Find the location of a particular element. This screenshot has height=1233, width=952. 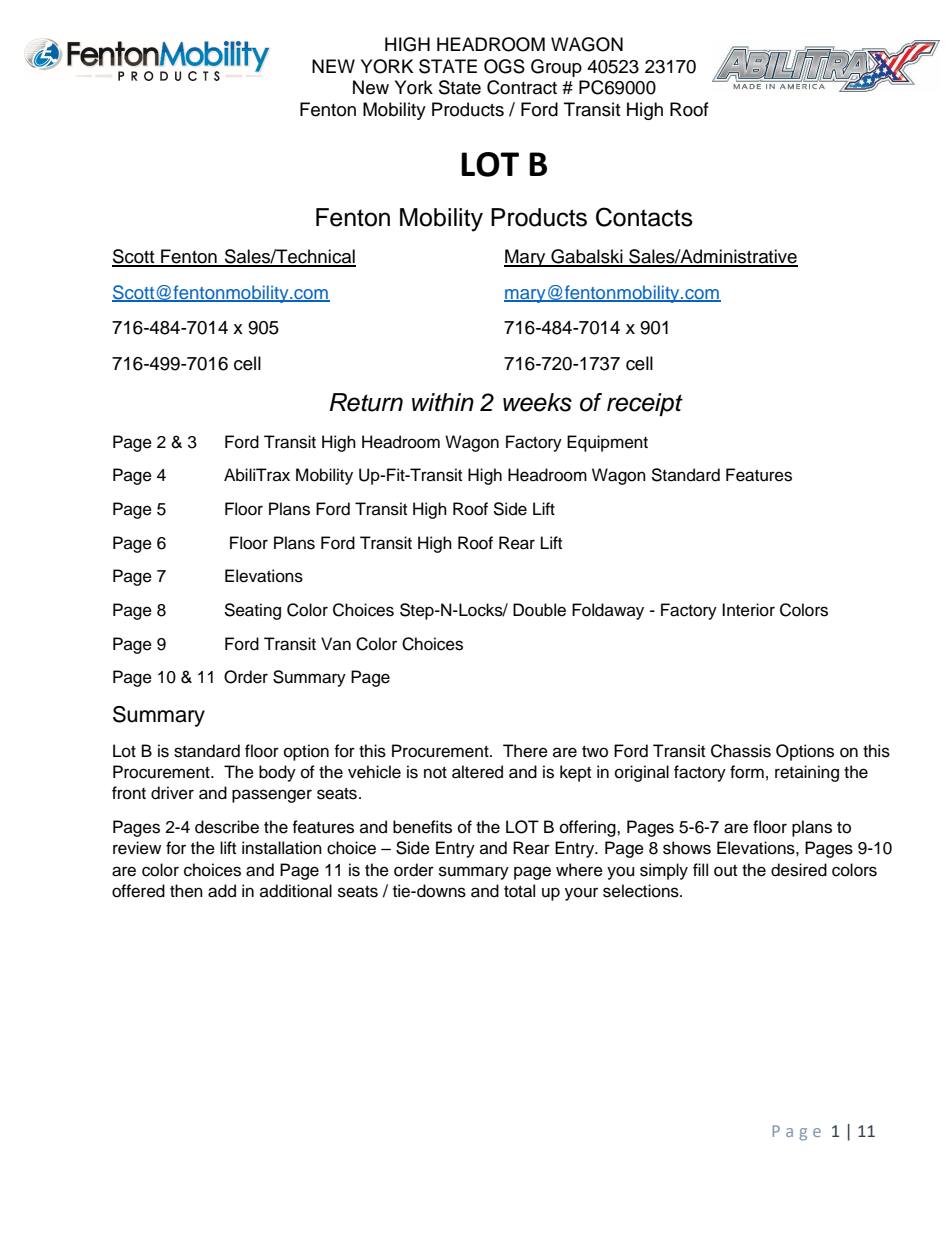

OGS is located at coordinates (504, 66).
